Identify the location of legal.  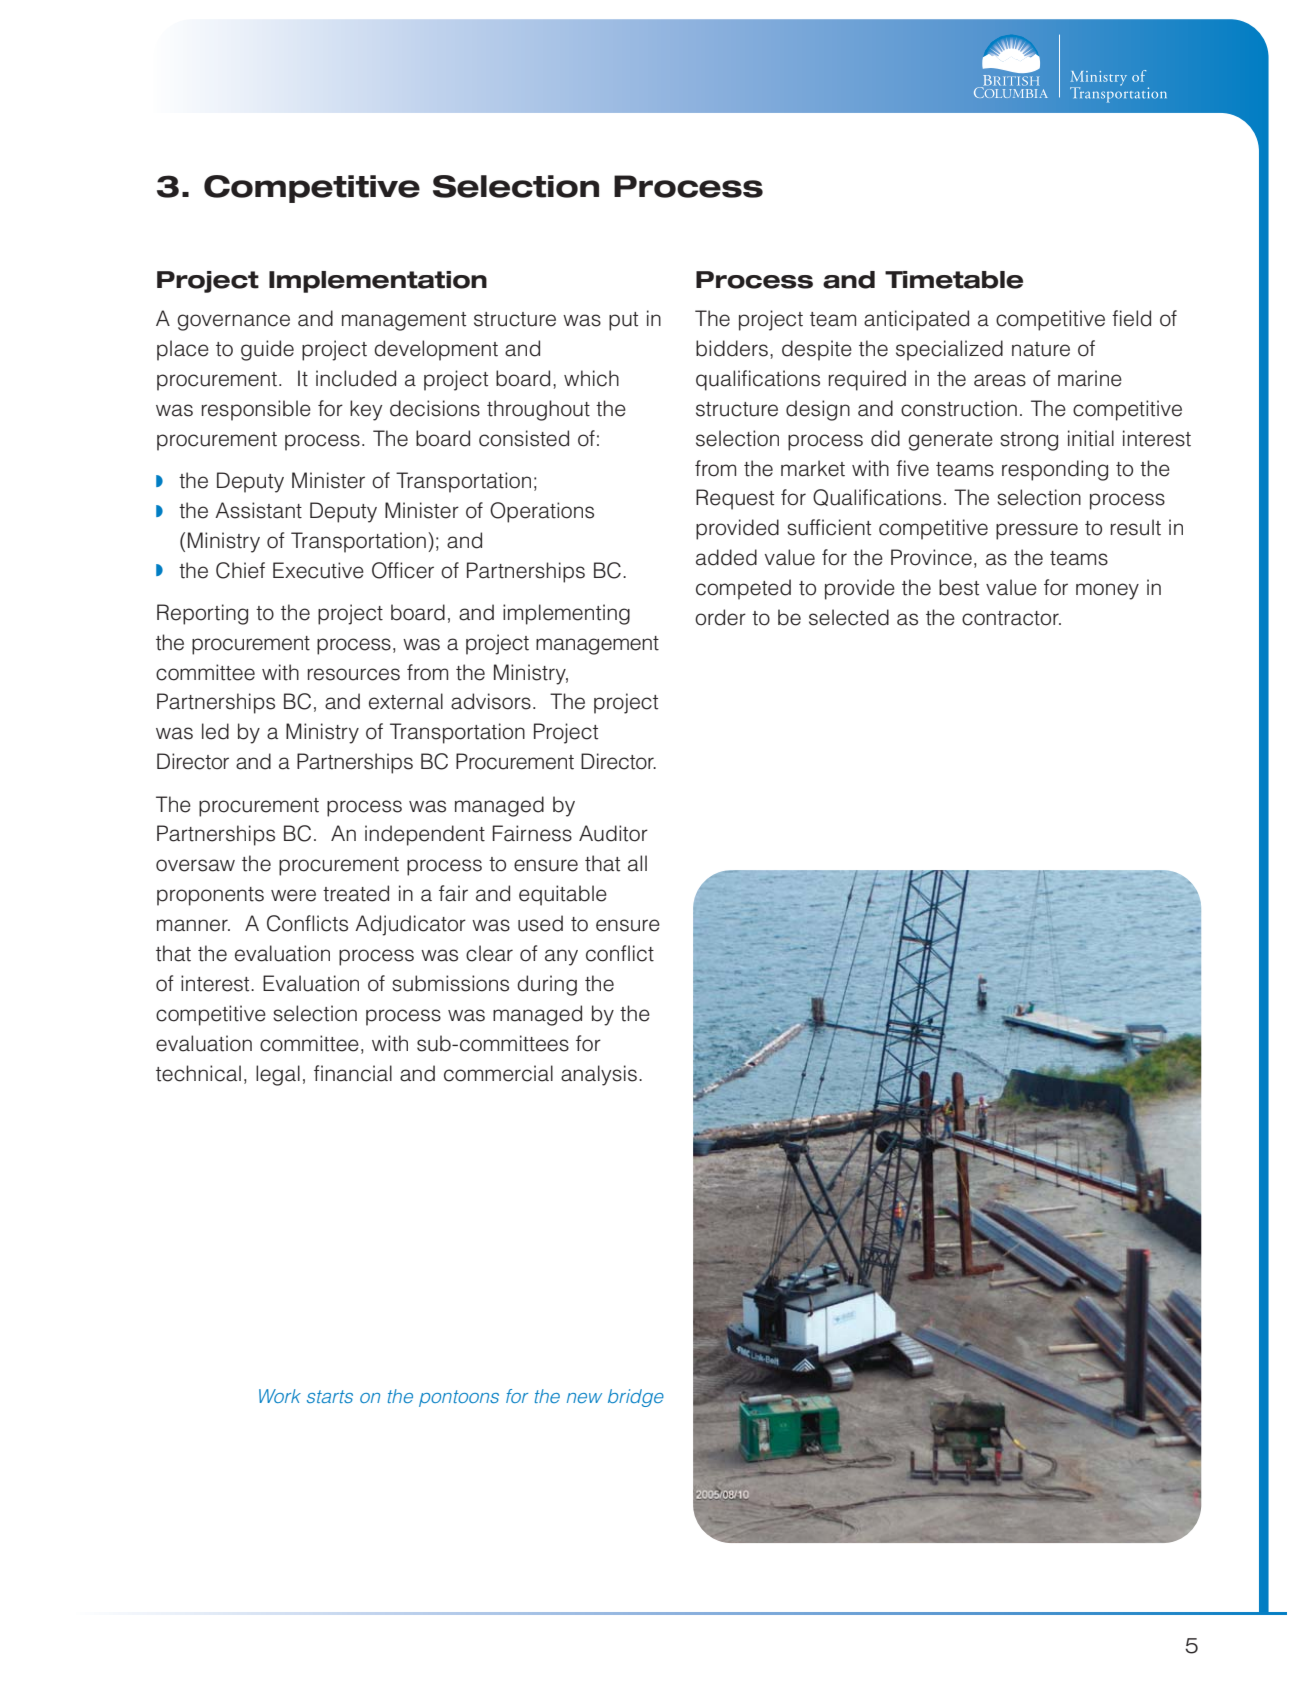
(278, 1075).
